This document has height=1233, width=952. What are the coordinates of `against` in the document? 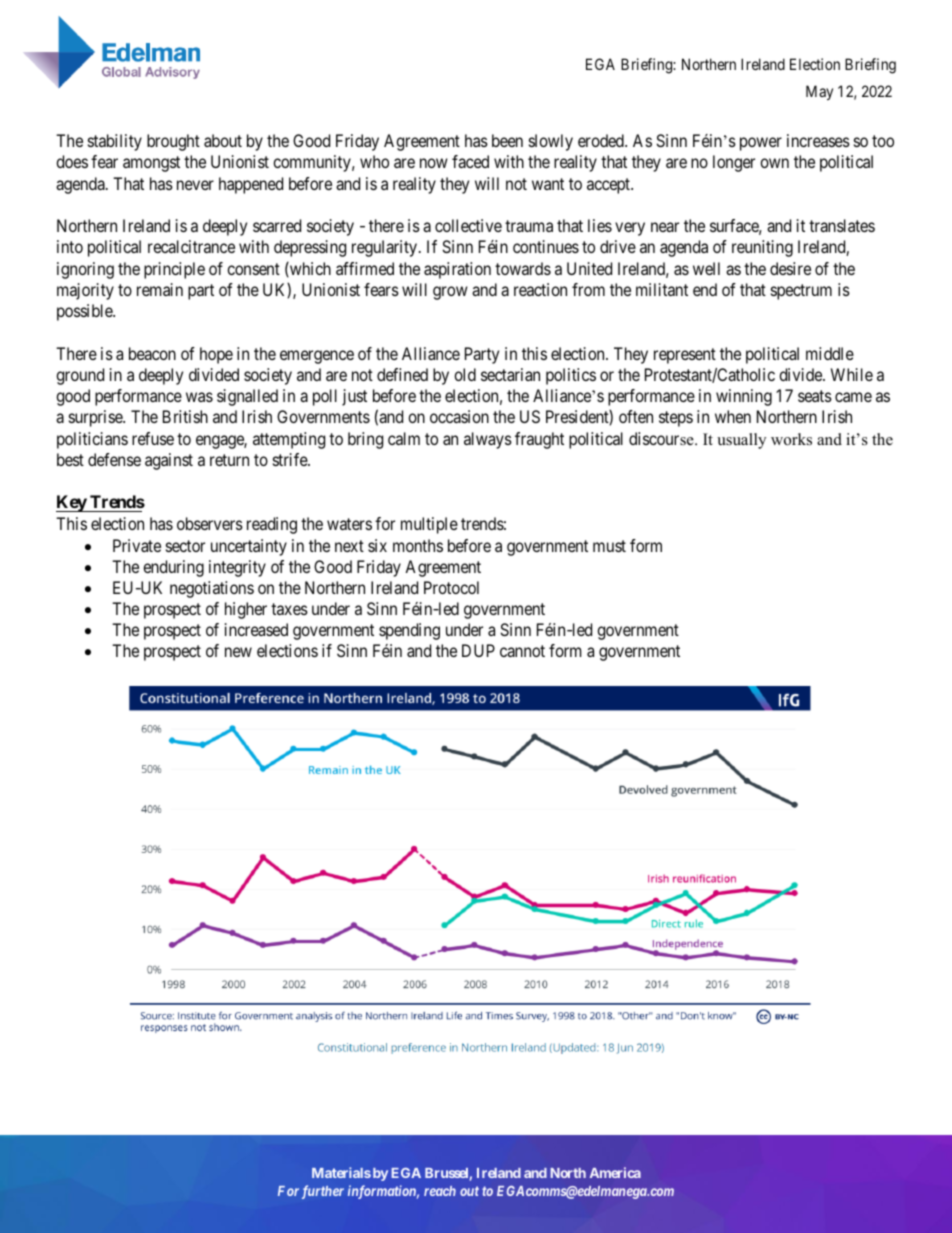 It's located at (169, 461).
